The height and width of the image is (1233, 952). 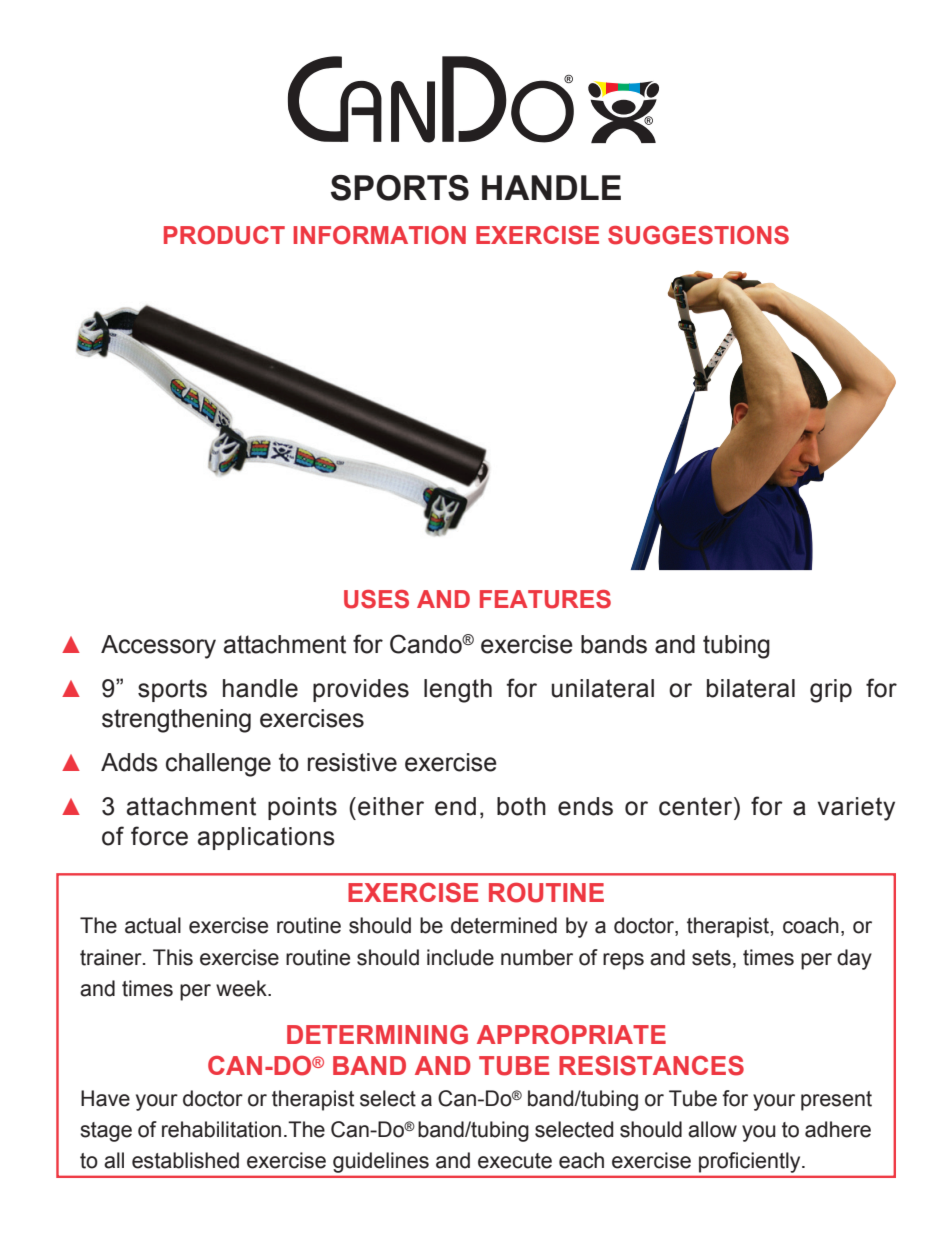 I want to click on center, so click(x=697, y=806).
